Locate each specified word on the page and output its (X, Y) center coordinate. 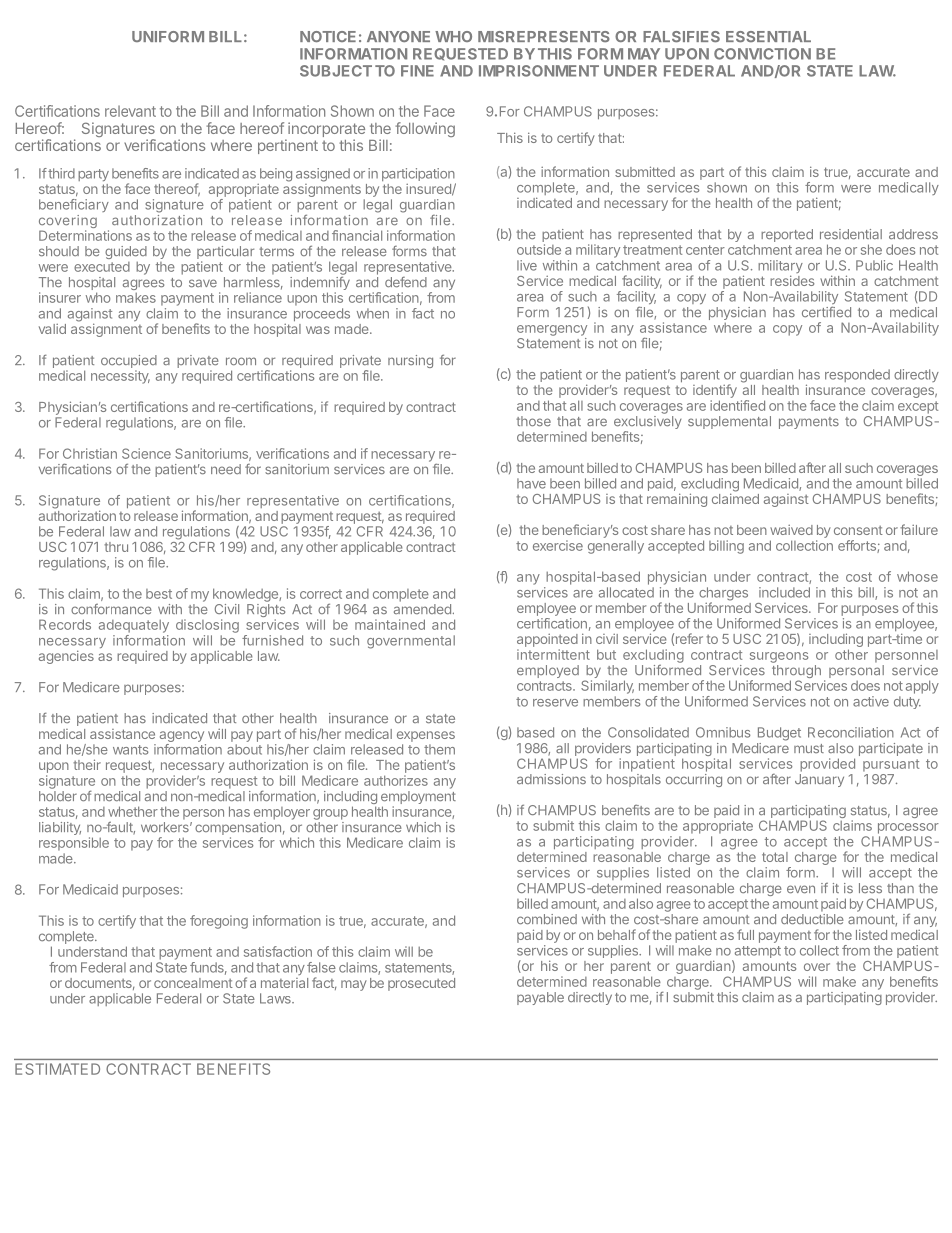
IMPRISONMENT (539, 71)
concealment (193, 983)
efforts (858, 546)
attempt (756, 953)
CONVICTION (762, 54)
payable (540, 998)
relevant (130, 111)
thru (116, 547)
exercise (558, 545)
